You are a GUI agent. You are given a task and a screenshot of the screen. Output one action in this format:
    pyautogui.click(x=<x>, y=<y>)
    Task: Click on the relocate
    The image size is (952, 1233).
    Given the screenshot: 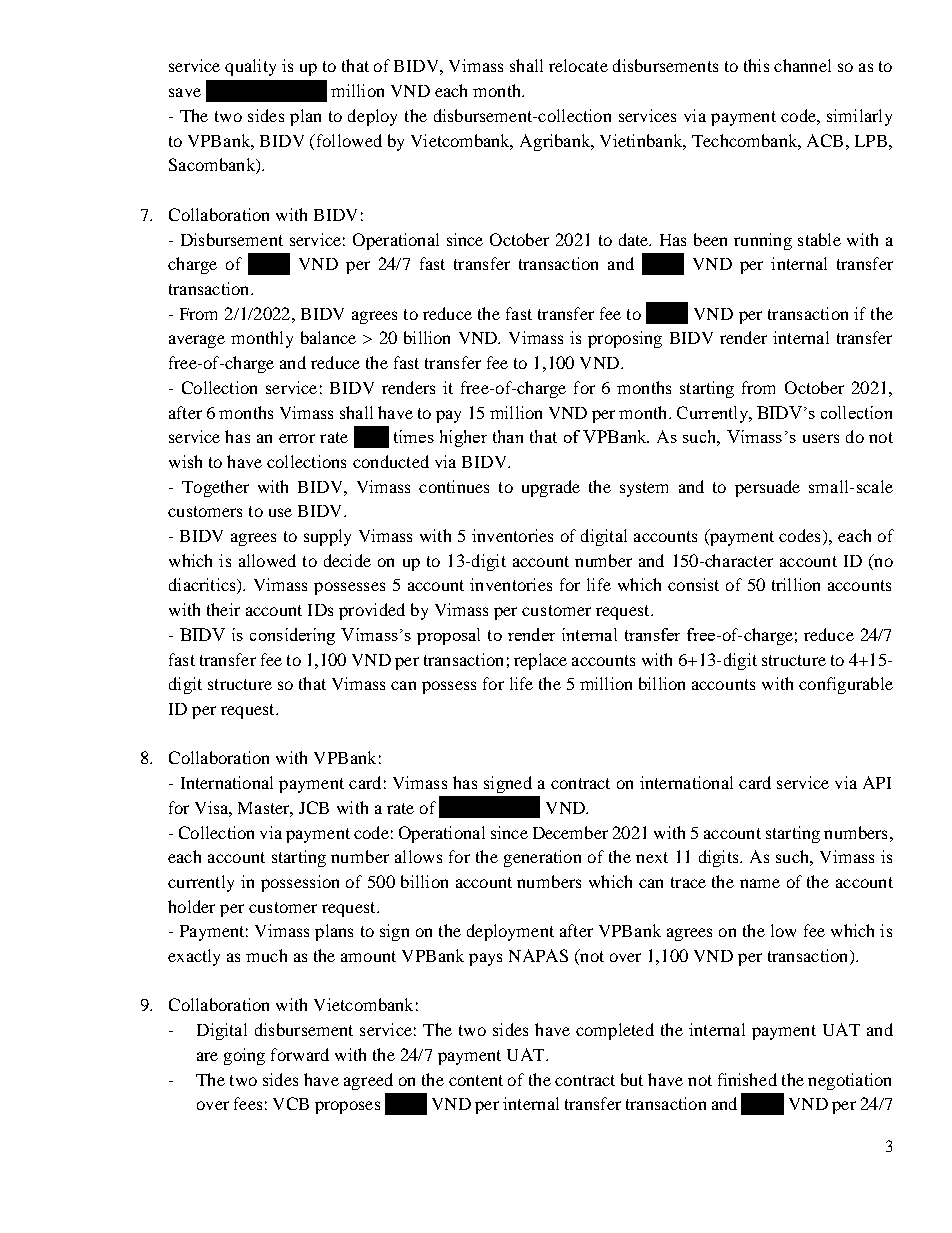 What is the action you would take?
    pyautogui.click(x=578, y=65)
